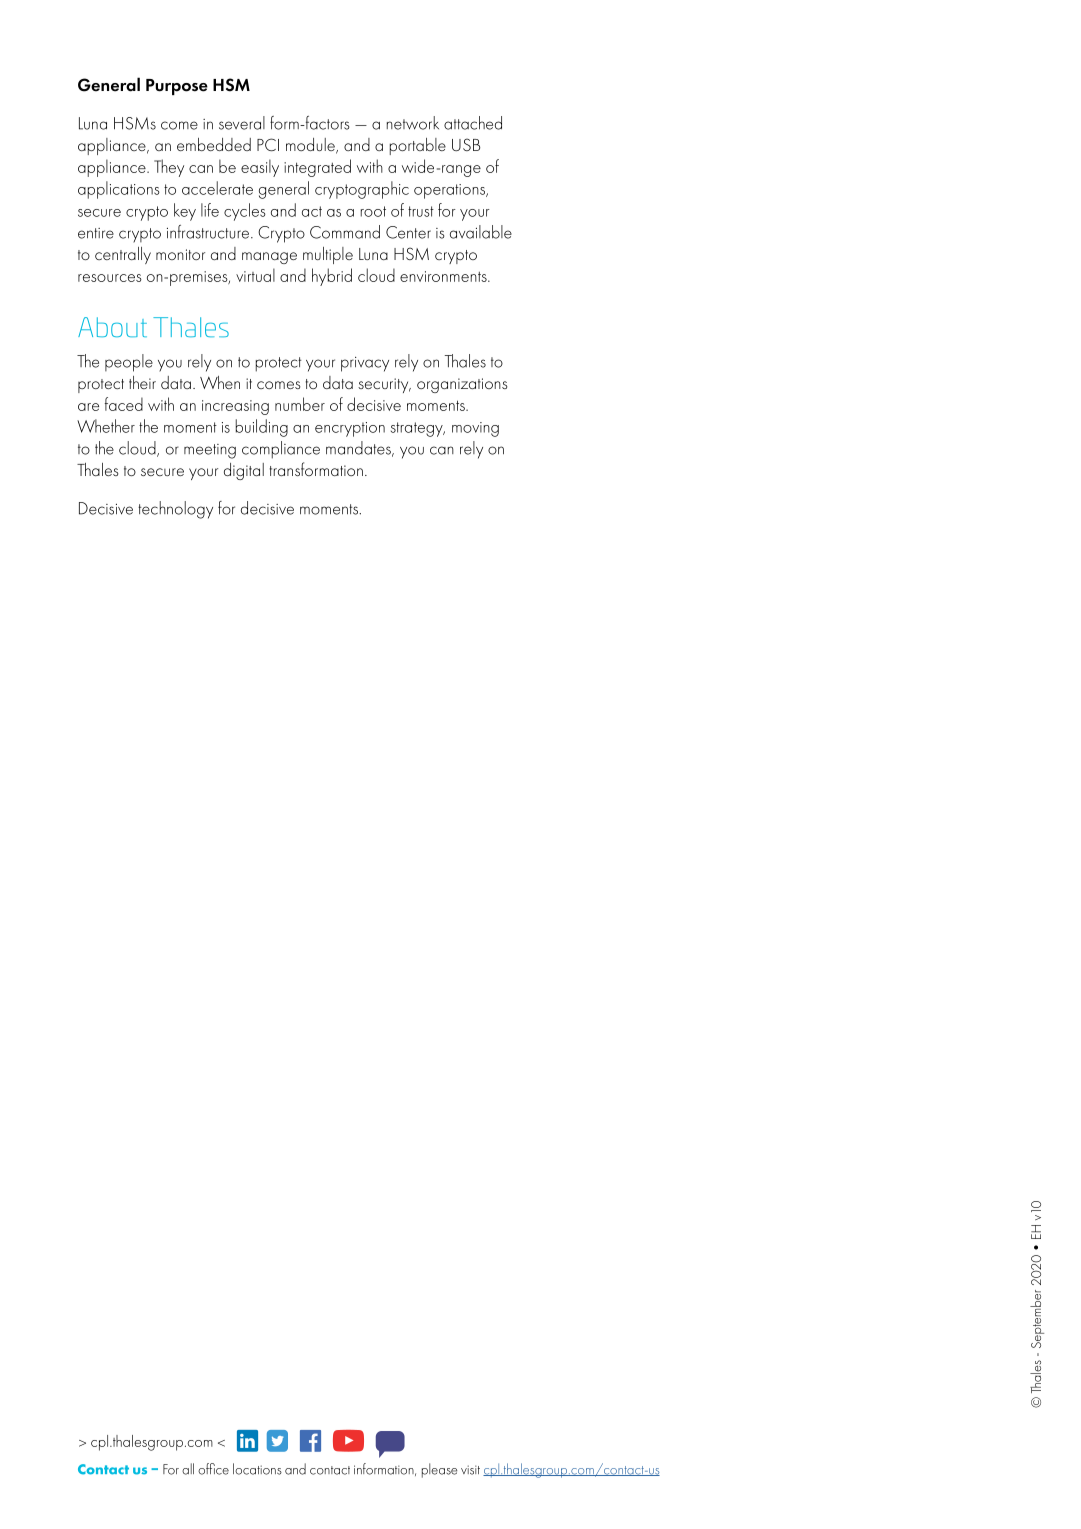 The height and width of the screenshot is (1529, 1081). What do you see at coordinates (439, 1470) in the screenshot?
I see `please` at bounding box center [439, 1470].
